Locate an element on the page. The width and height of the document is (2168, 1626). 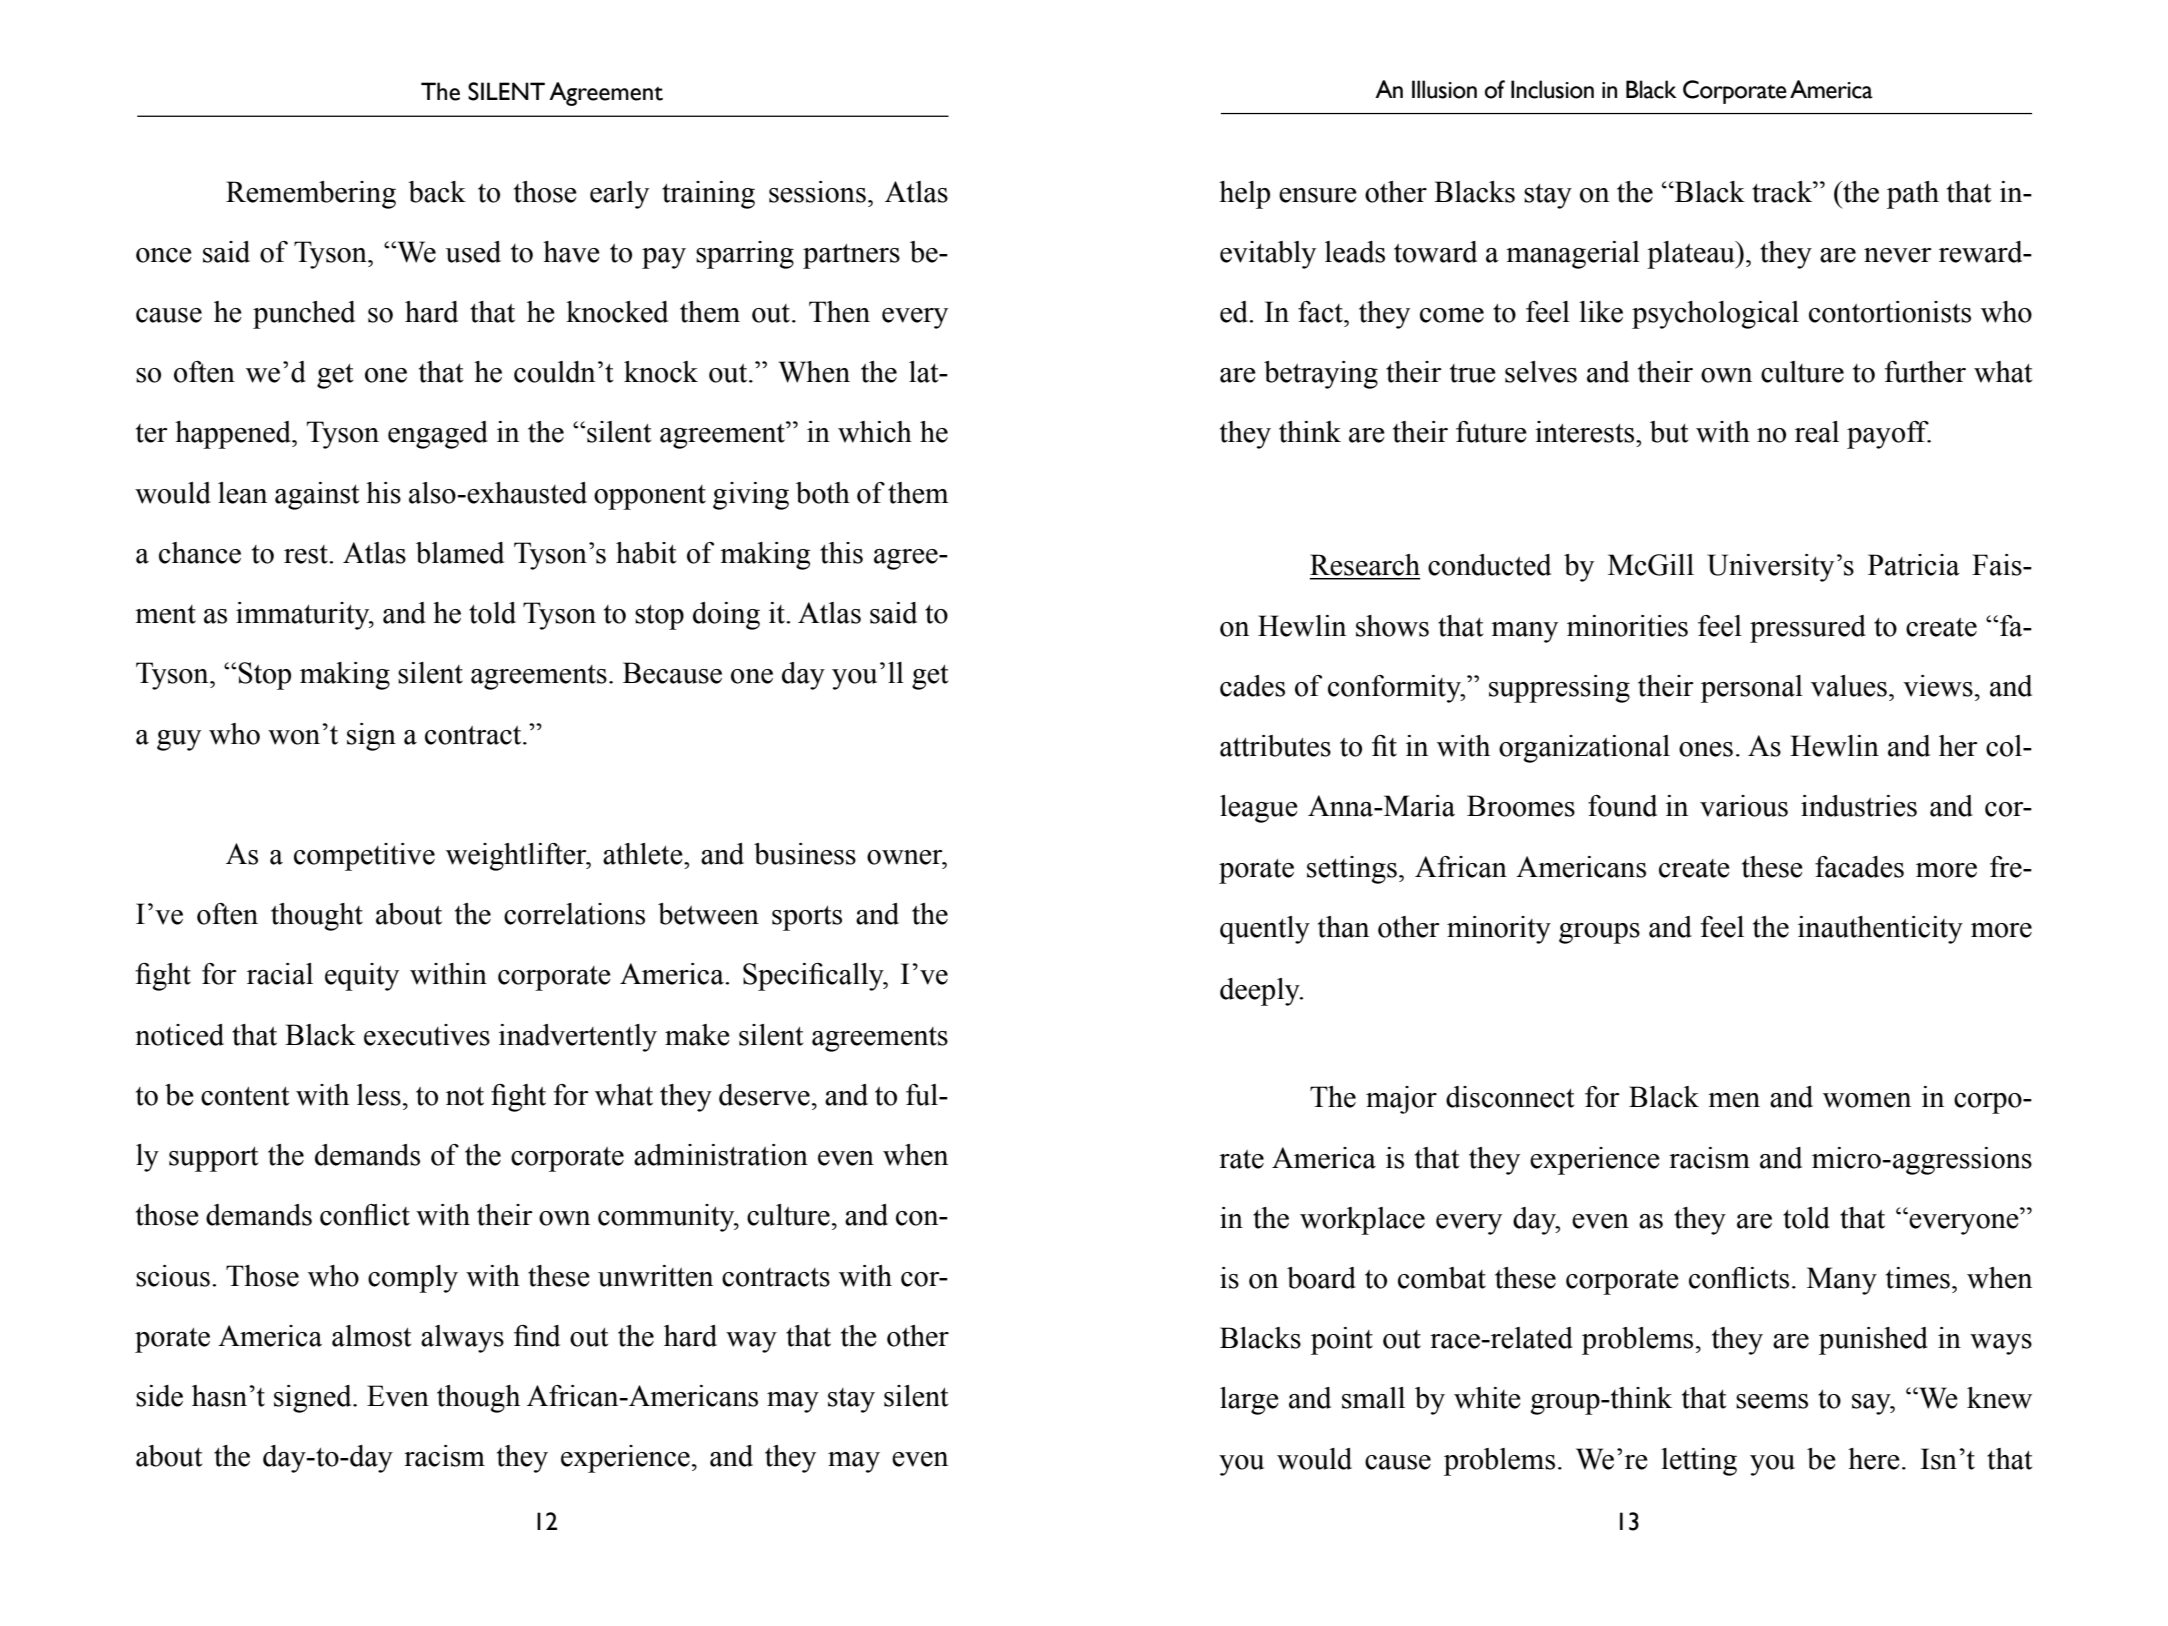
back is located at coordinates (437, 192).
